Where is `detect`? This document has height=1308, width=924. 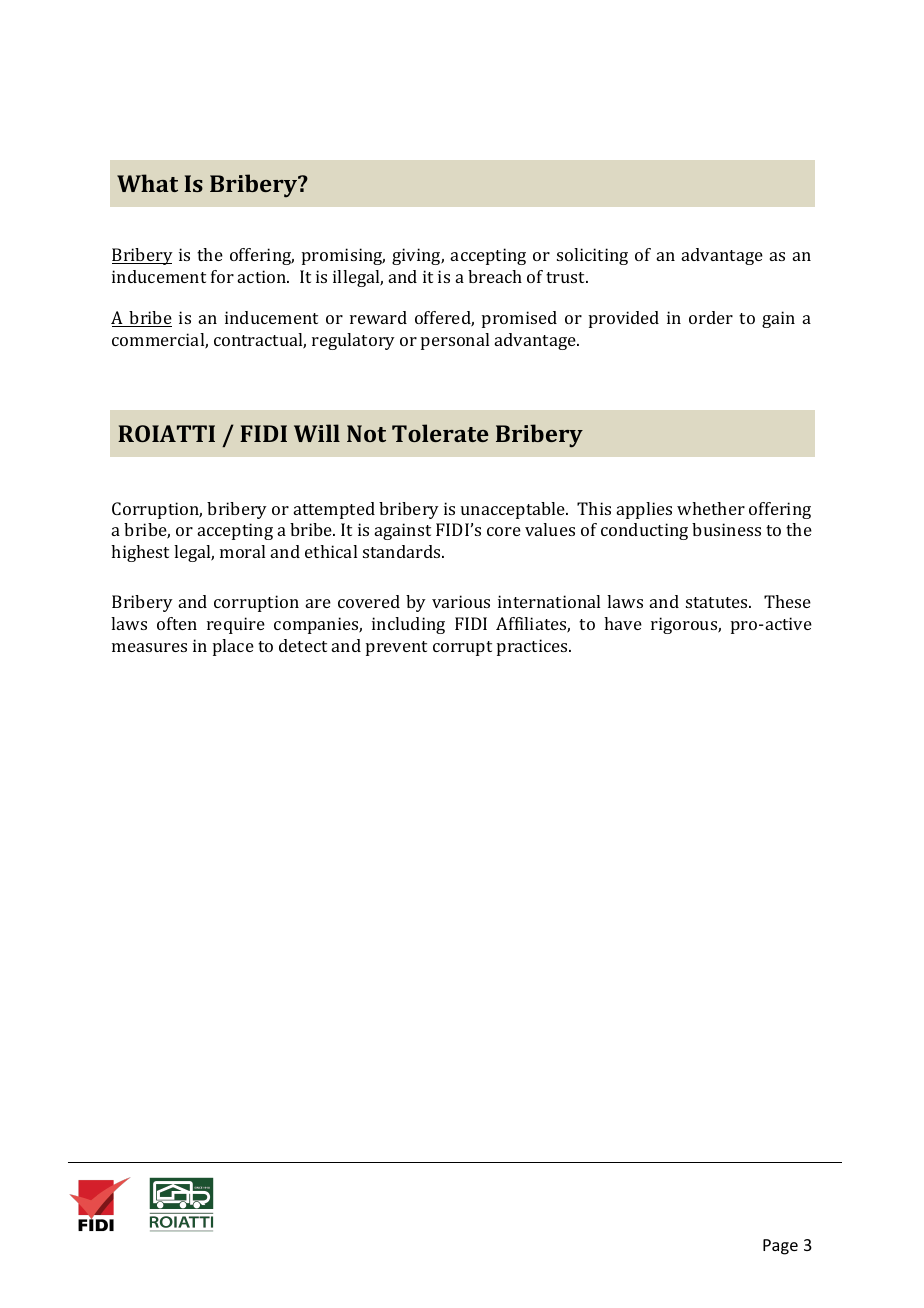 detect is located at coordinates (303, 645).
